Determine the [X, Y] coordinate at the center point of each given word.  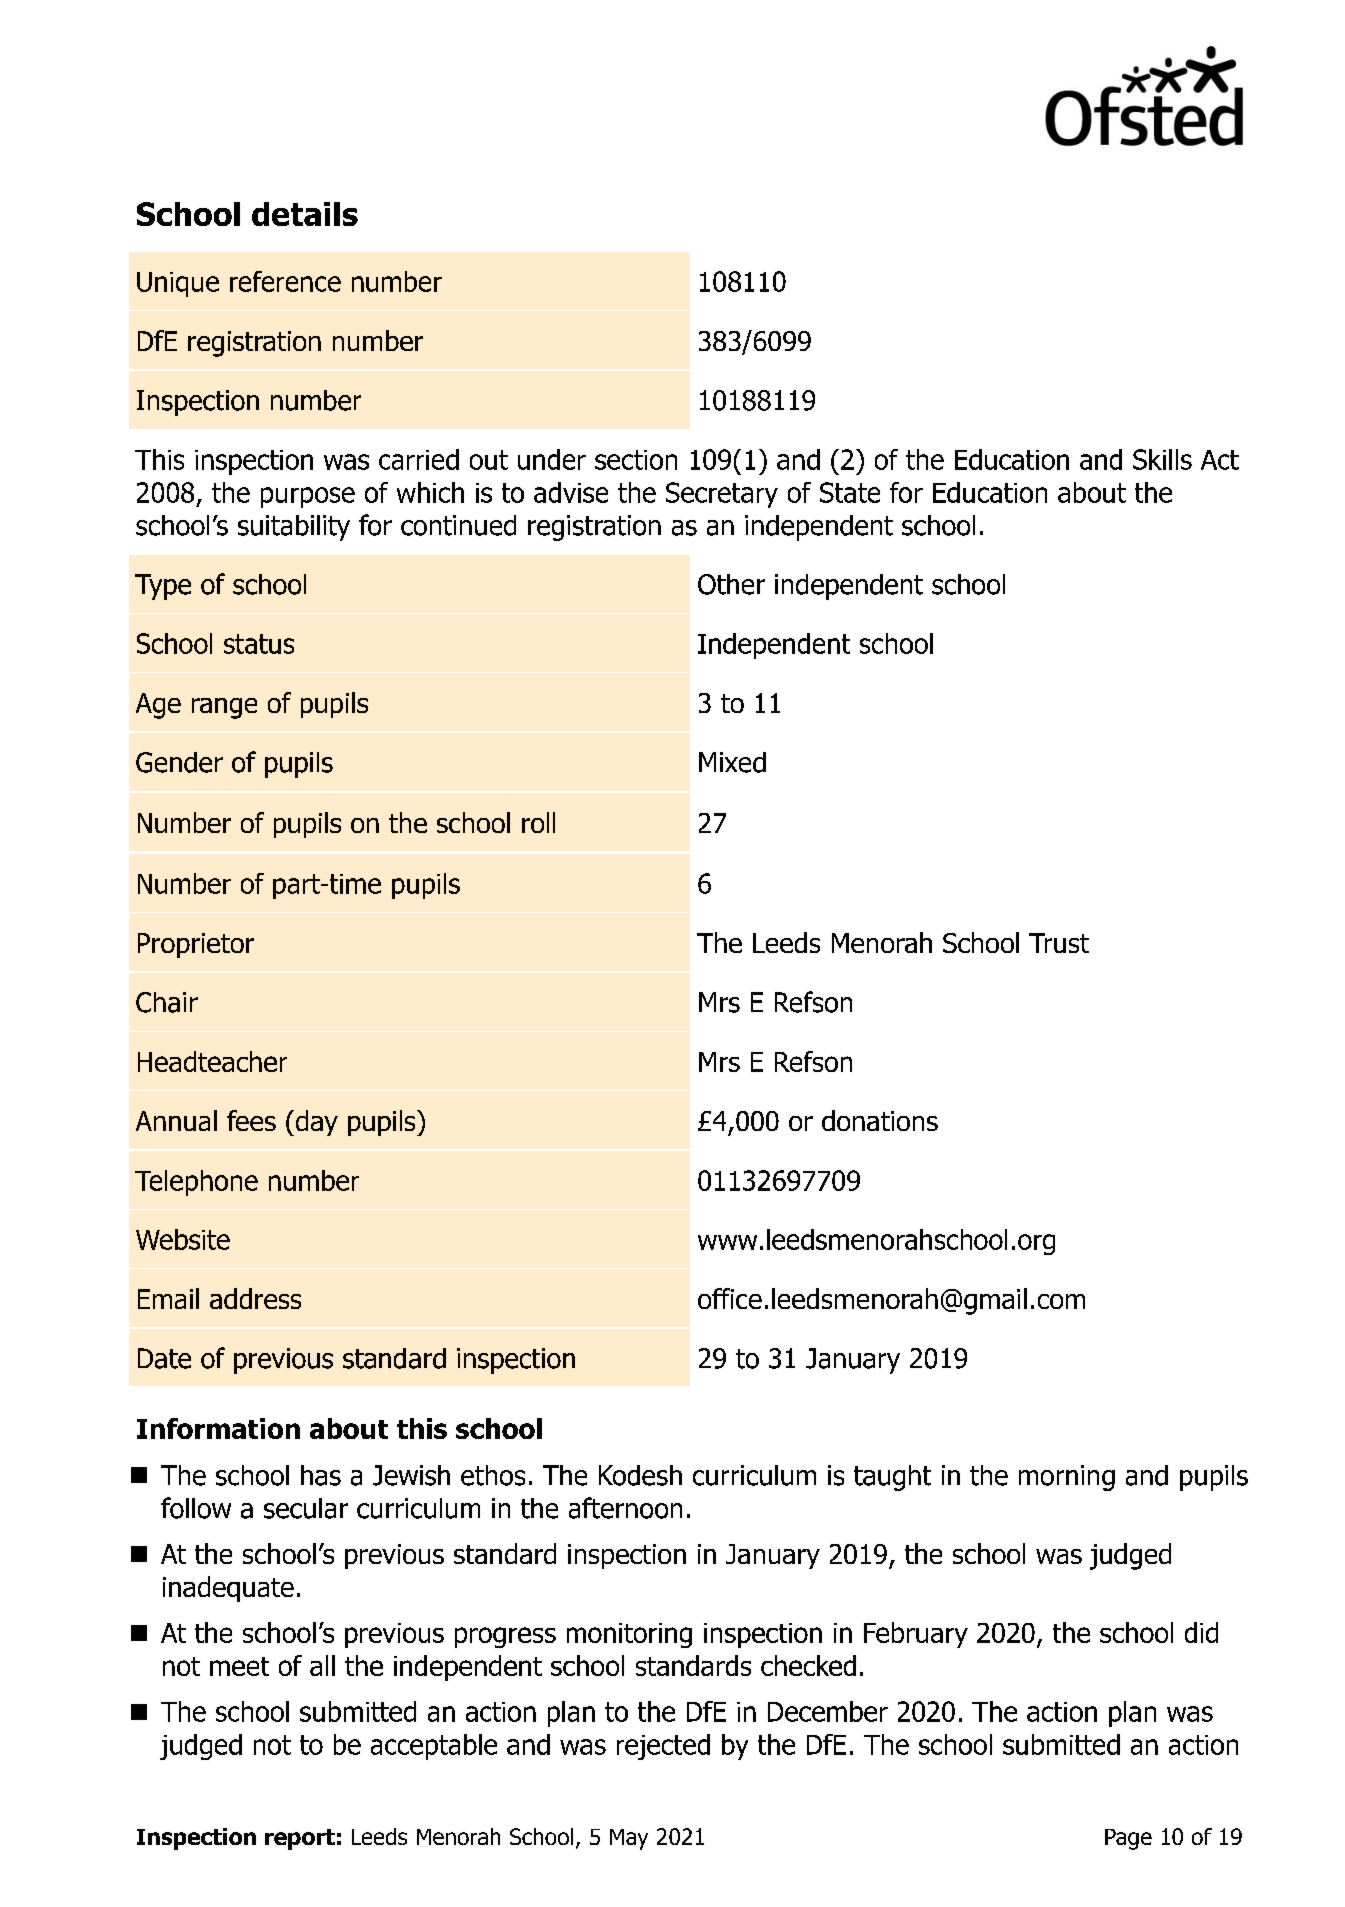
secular [306, 1508]
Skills [1162, 459]
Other [731, 584]
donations [880, 1120]
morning [1067, 1478]
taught [892, 1478]
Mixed [732, 762]
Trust [1059, 943]
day [315, 1123]
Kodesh [640, 1475]
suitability [294, 528]
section [636, 460]
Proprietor [196, 945]
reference [285, 281]
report [300, 1839]
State [850, 492]
